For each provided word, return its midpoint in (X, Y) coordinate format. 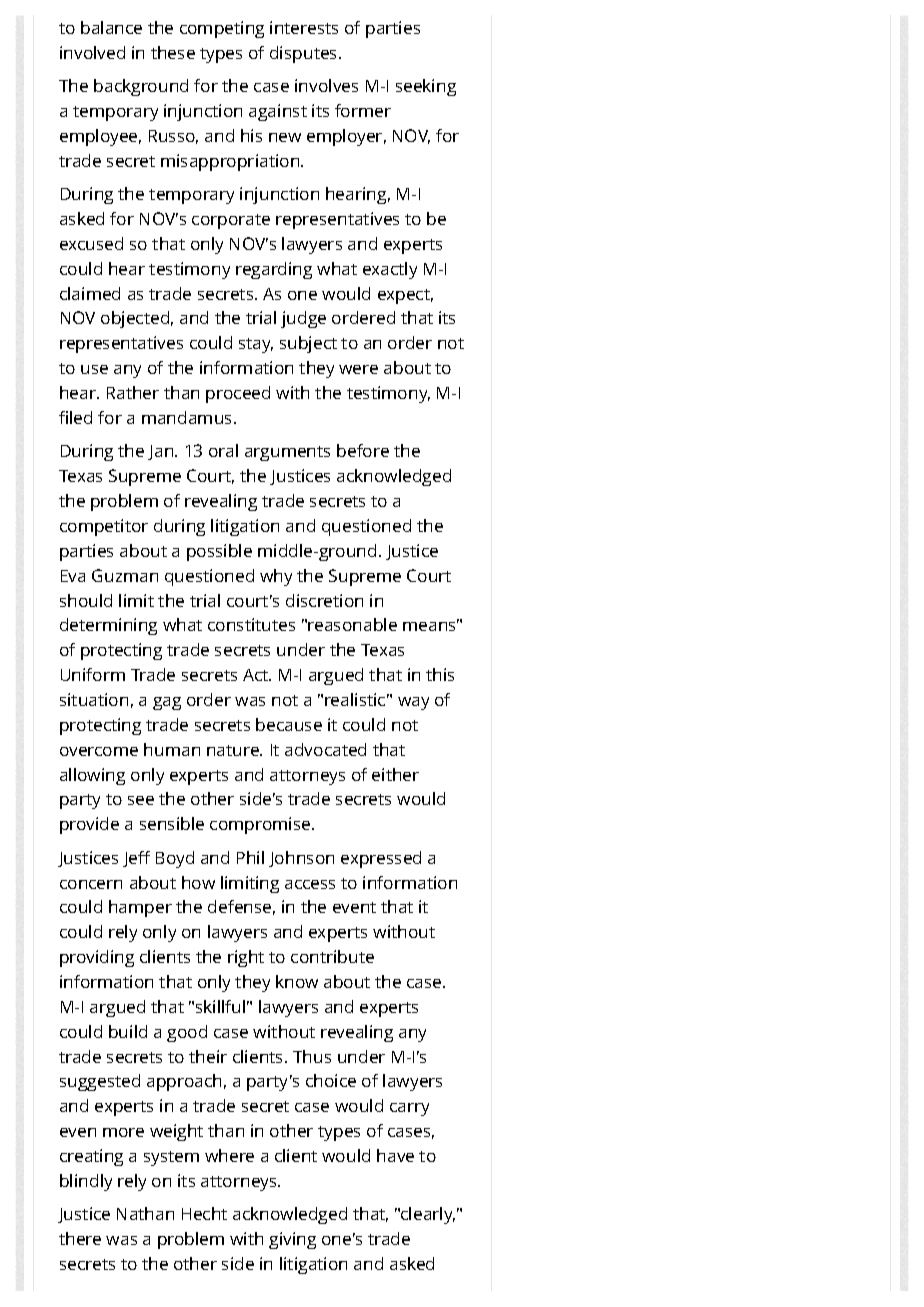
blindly (86, 1182)
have (395, 1155)
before (363, 450)
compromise (261, 825)
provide (89, 825)
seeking (426, 87)
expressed (381, 859)
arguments (287, 453)
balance (111, 27)
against (278, 112)
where (229, 1155)
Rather (133, 392)
